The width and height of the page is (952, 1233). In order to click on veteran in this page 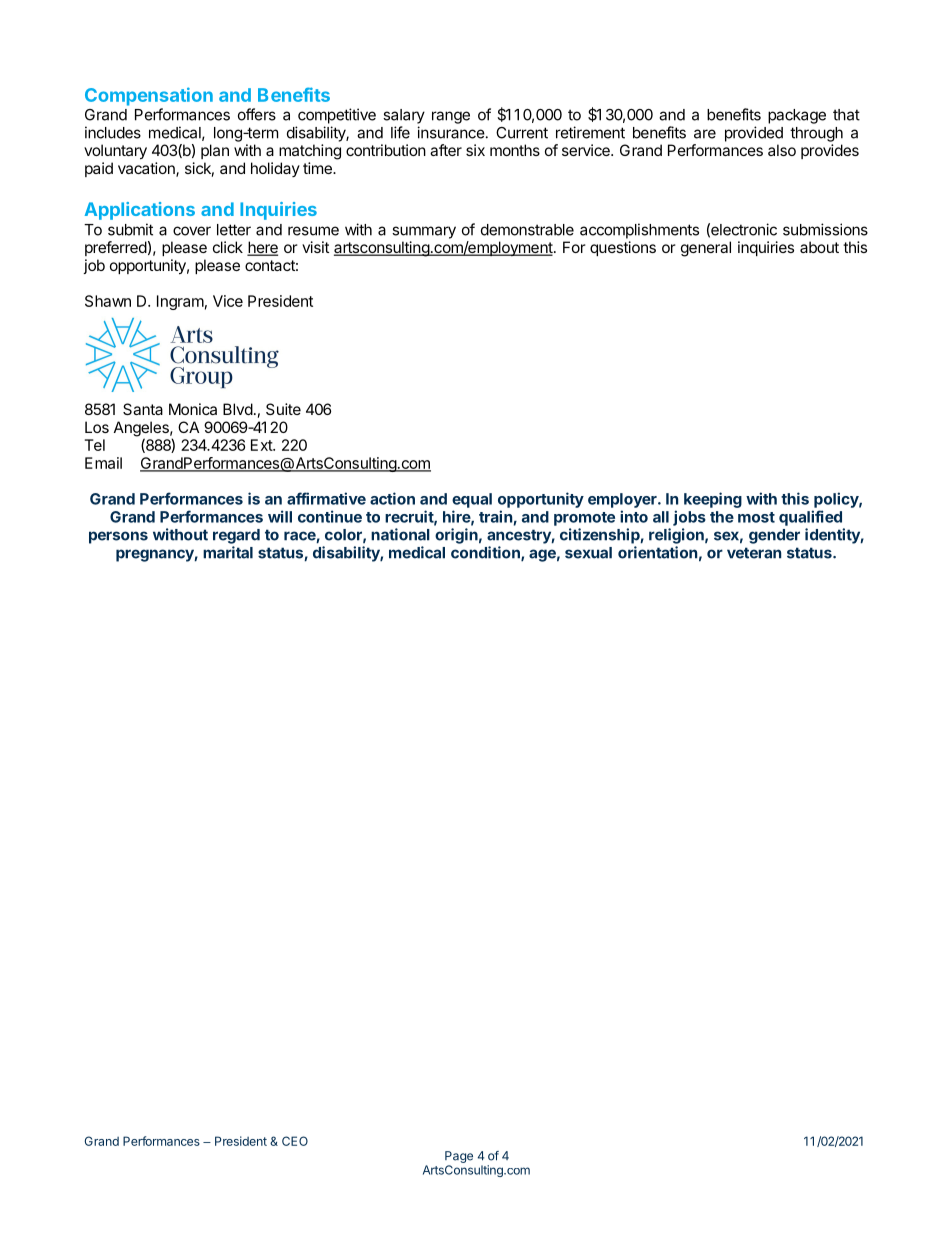, I will do `click(754, 553)`.
